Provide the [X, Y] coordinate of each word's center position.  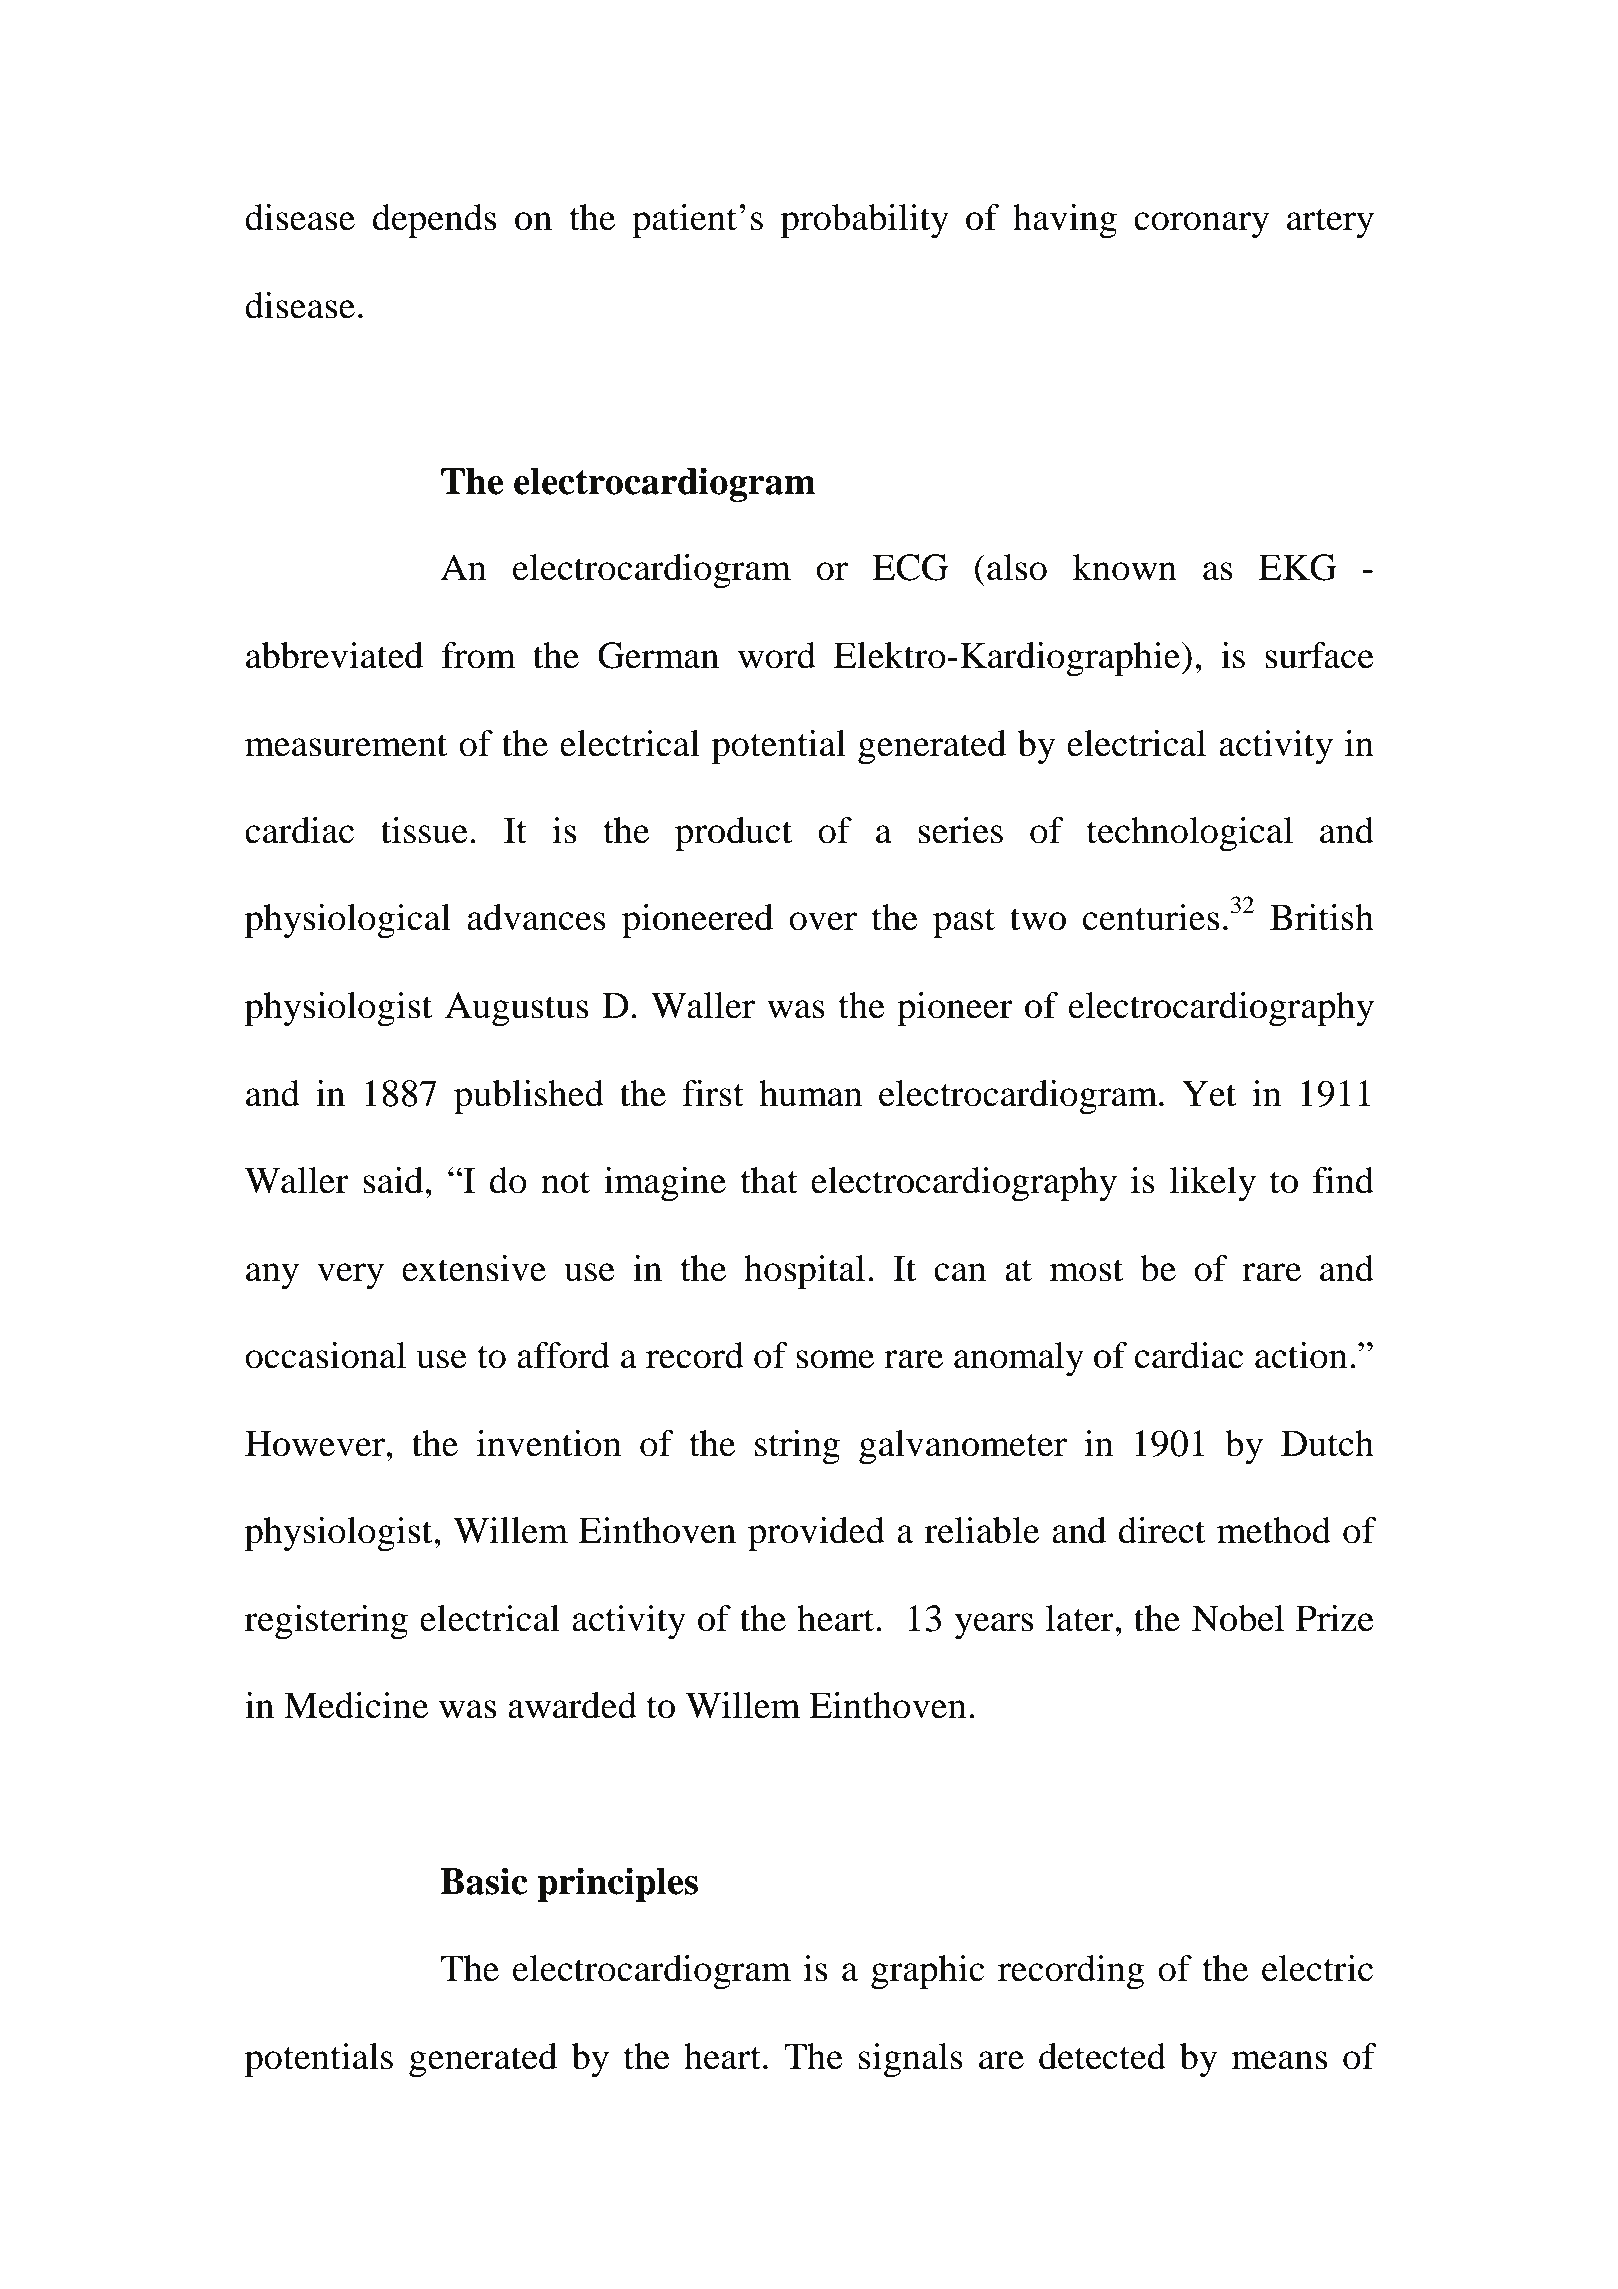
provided [816, 1534]
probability [865, 221]
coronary [1201, 225]
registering [326, 1622]
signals [911, 2060]
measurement [346, 745]
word [777, 655]
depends [434, 221]
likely [1212, 1184]
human [810, 1093]
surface [1319, 655]
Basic [484, 1881]
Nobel [1238, 1618]
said [394, 1180]
